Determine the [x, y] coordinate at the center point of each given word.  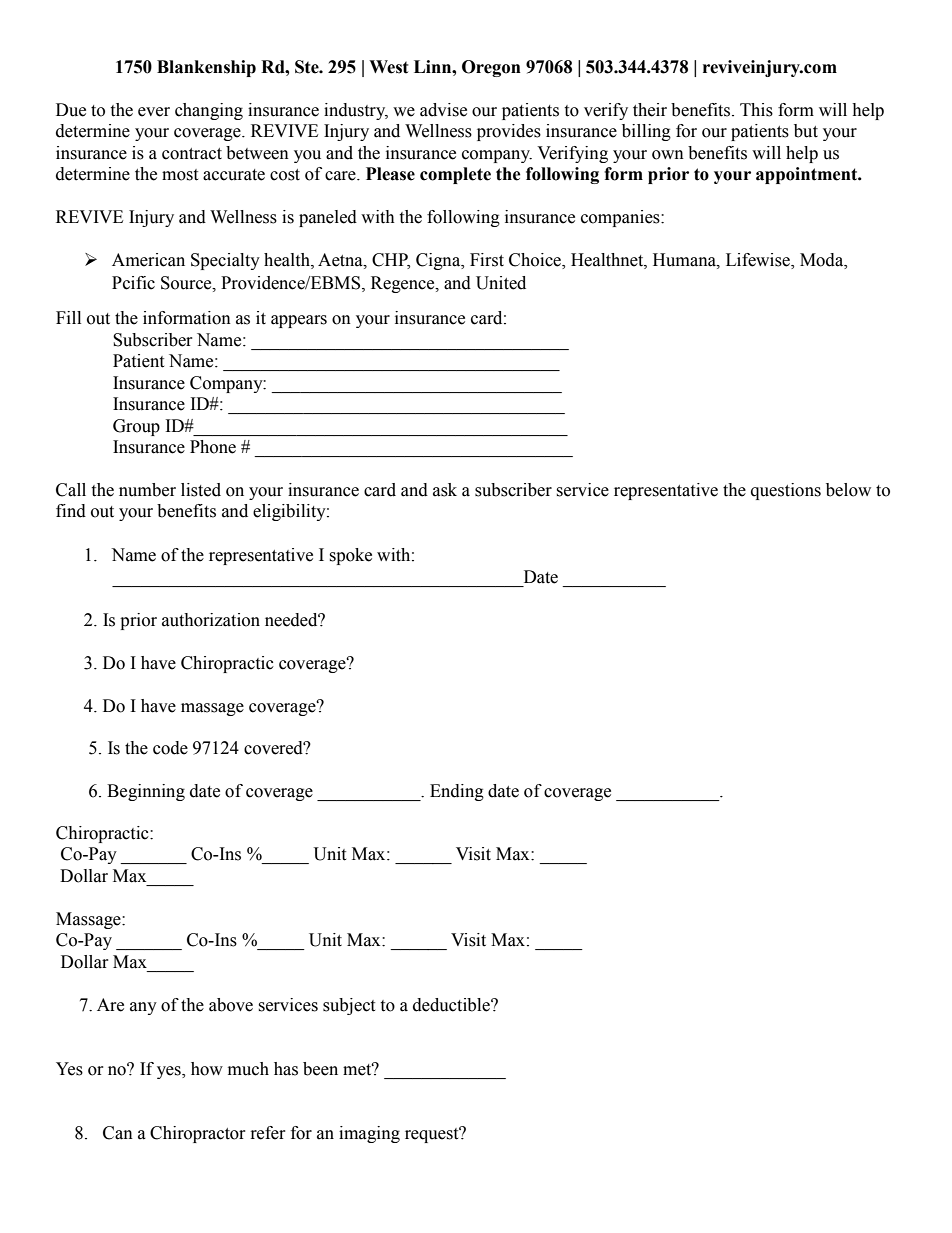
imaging [369, 1134]
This [756, 110]
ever [154, 112]
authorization [211, 620]
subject [349, 1006]
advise [443, 110]
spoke [350, 556]
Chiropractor [197, 1134]
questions [786, 491]
